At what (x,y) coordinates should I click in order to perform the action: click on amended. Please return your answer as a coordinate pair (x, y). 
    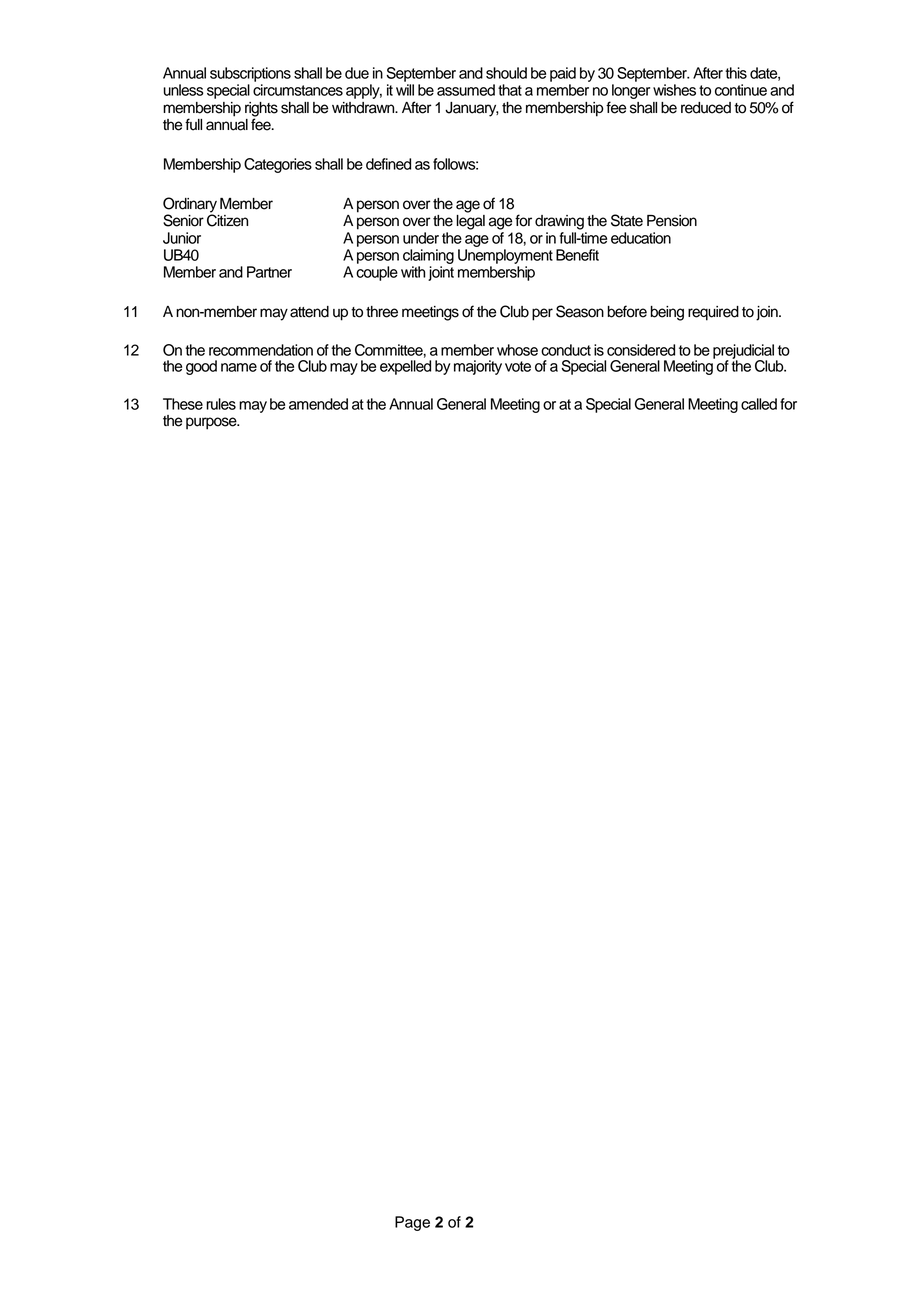
    Looking at the image, I should click on (318, 404).
